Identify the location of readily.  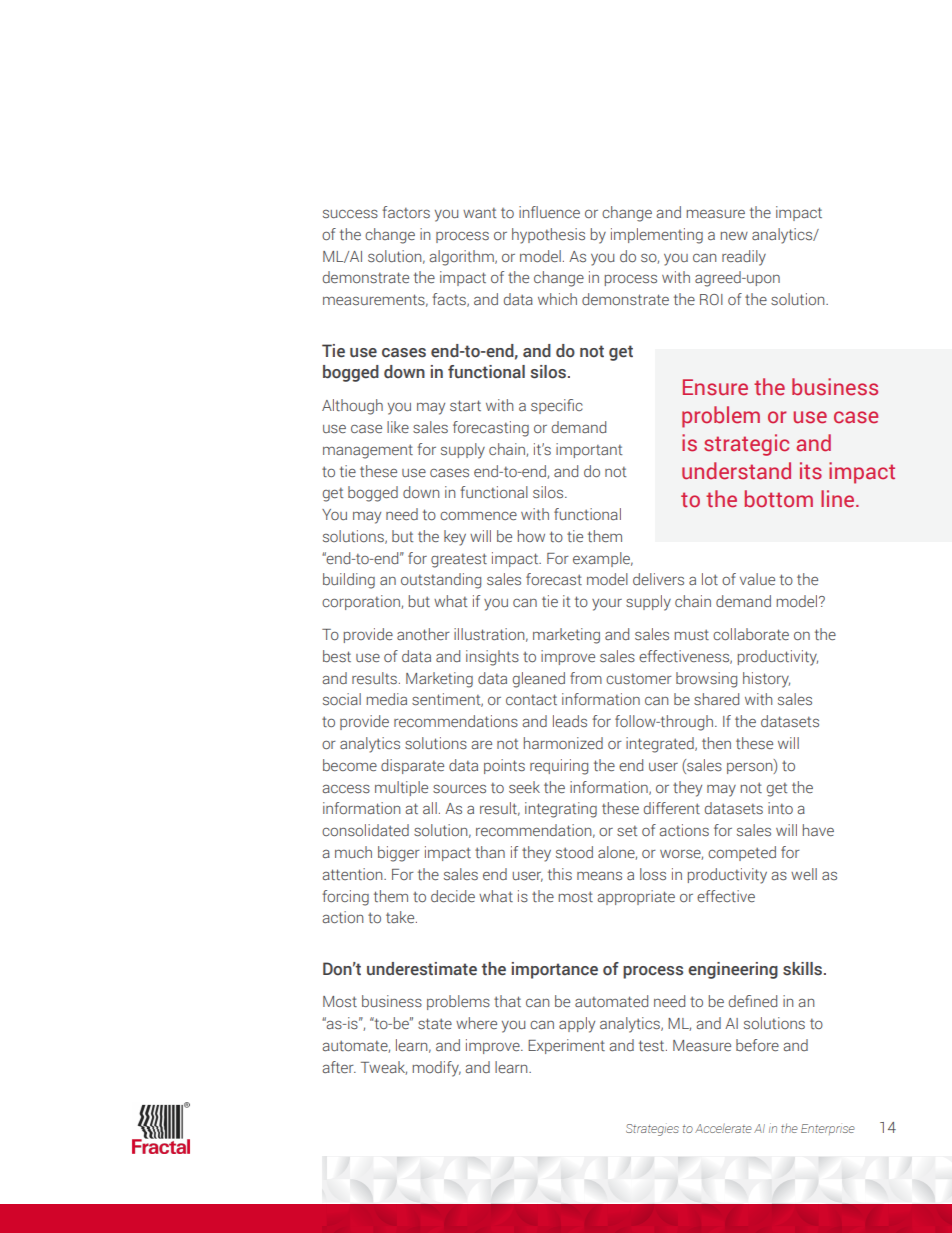
(744, 258).
